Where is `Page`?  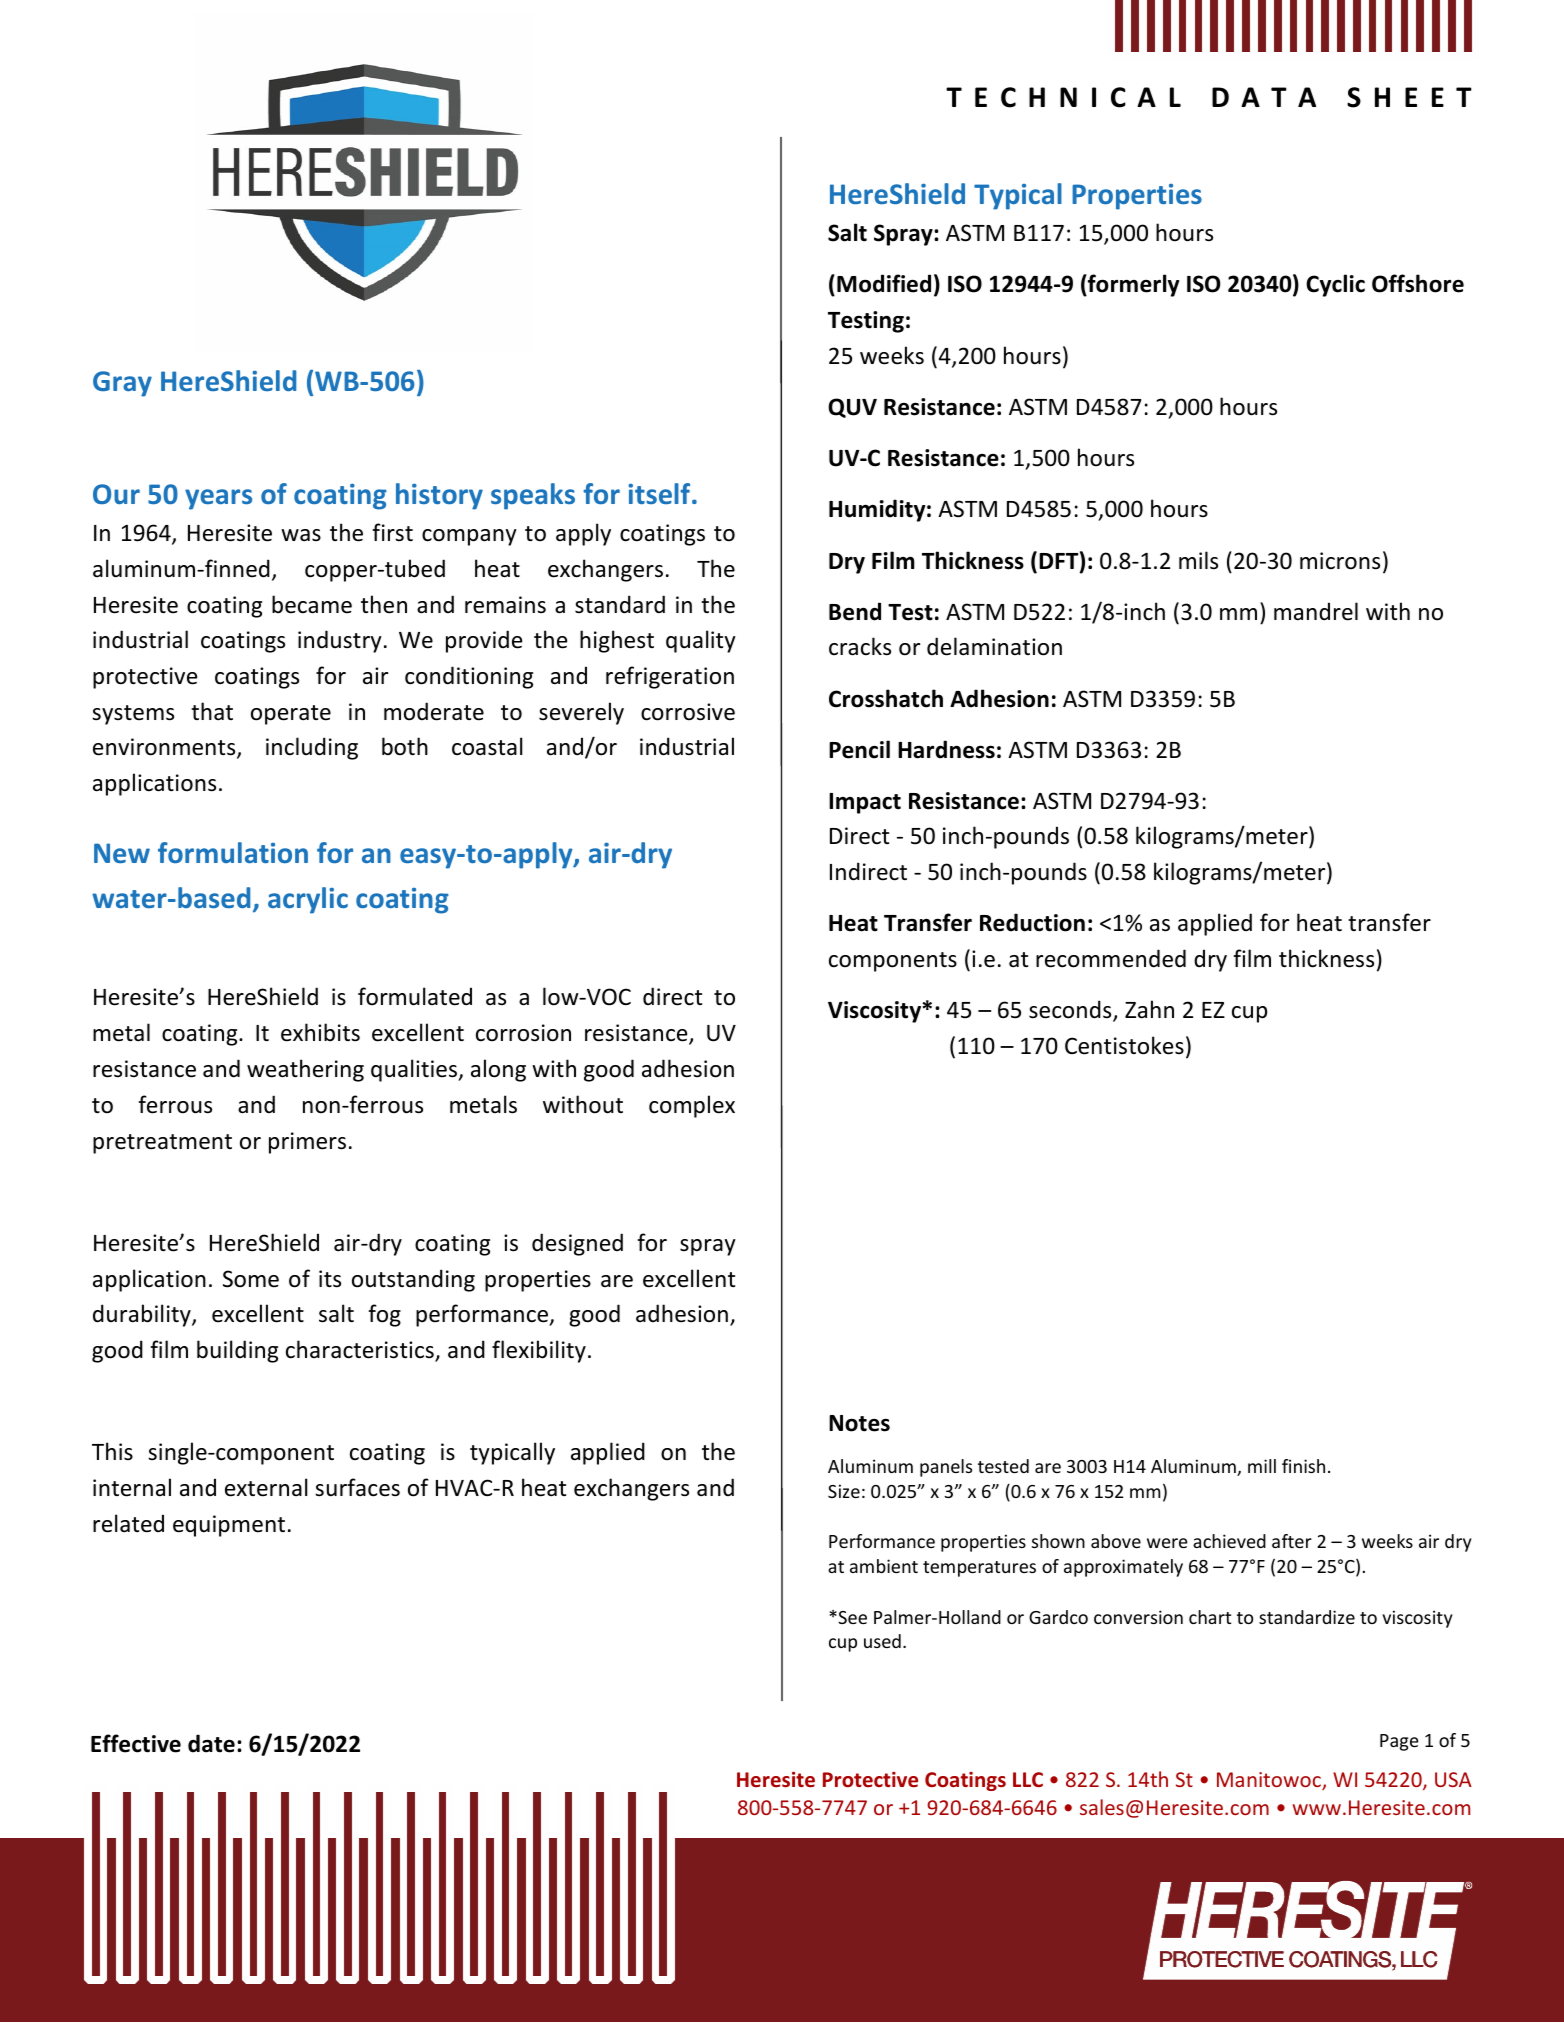
Page is located at coordinates (1399, 1742).
